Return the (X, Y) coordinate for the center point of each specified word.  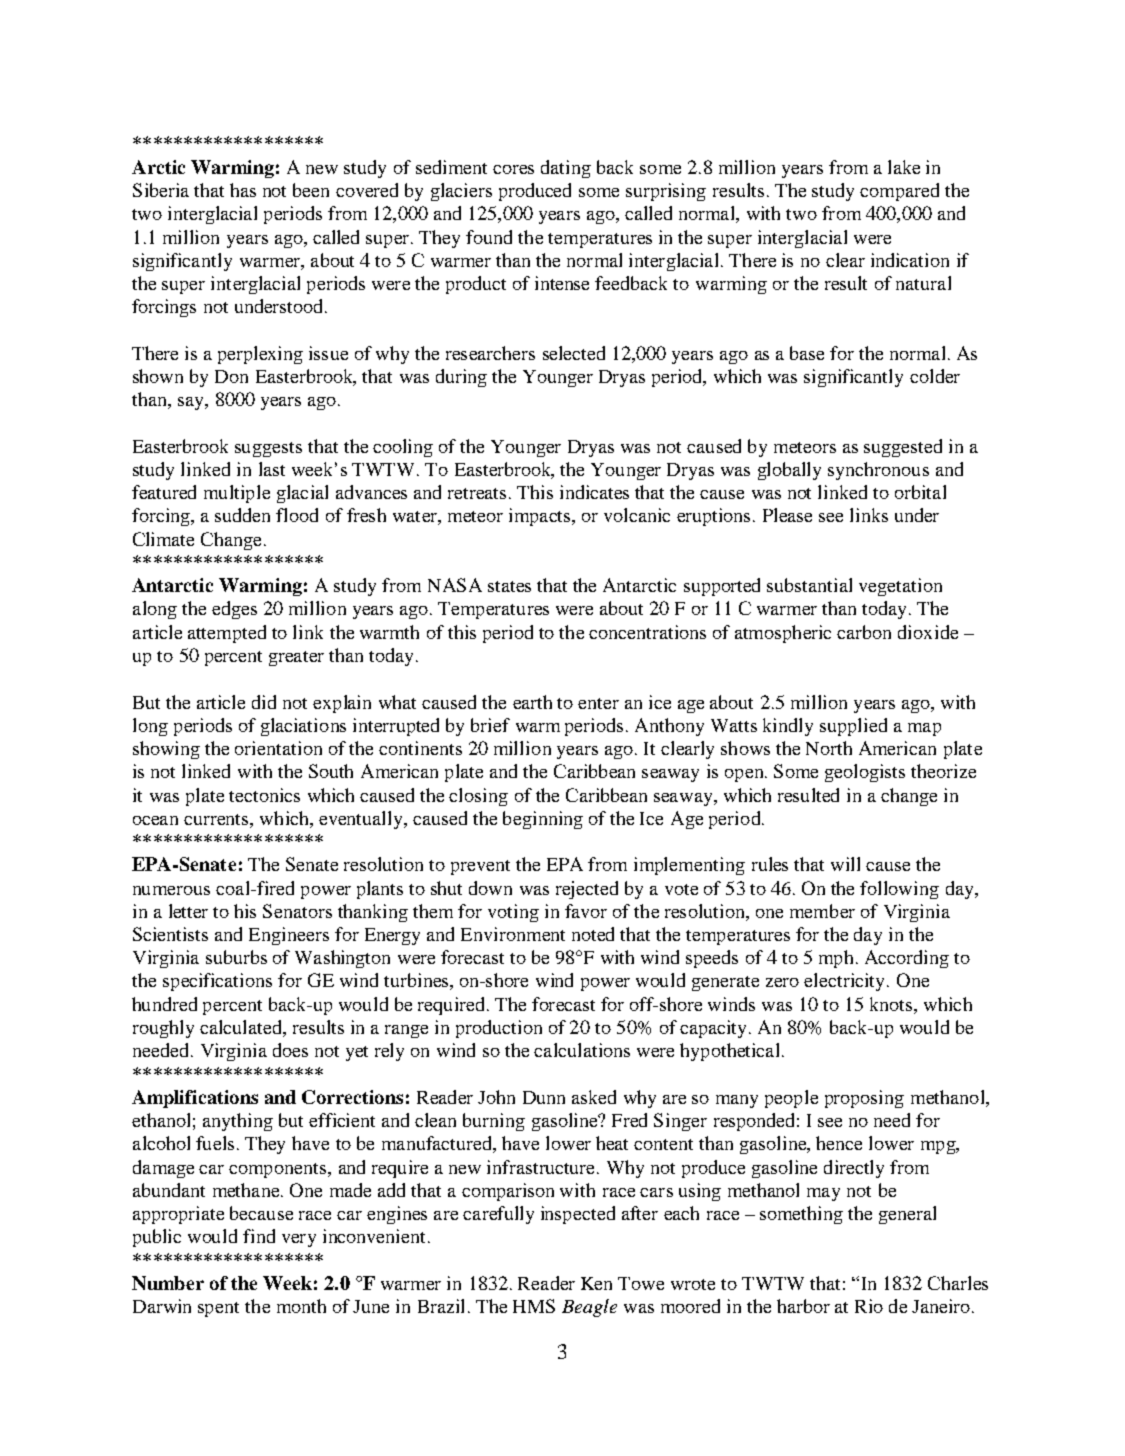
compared (899, 192)
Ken (596, 1283)
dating (566, 169)
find (259, 1236)
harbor (803, 1306)
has (243, 190)
